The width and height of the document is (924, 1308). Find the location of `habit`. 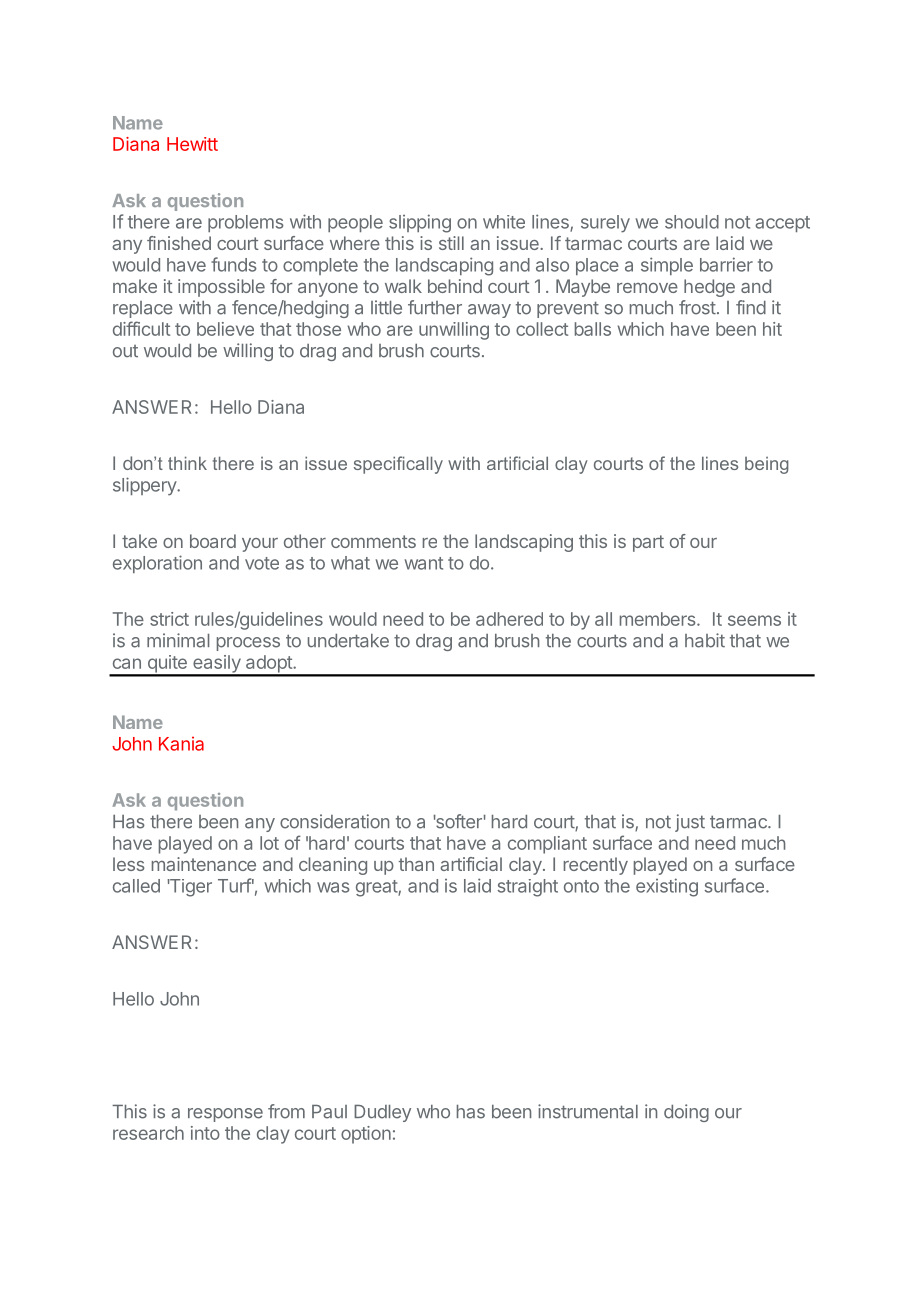

habit is located at coordinates (705, 640).
